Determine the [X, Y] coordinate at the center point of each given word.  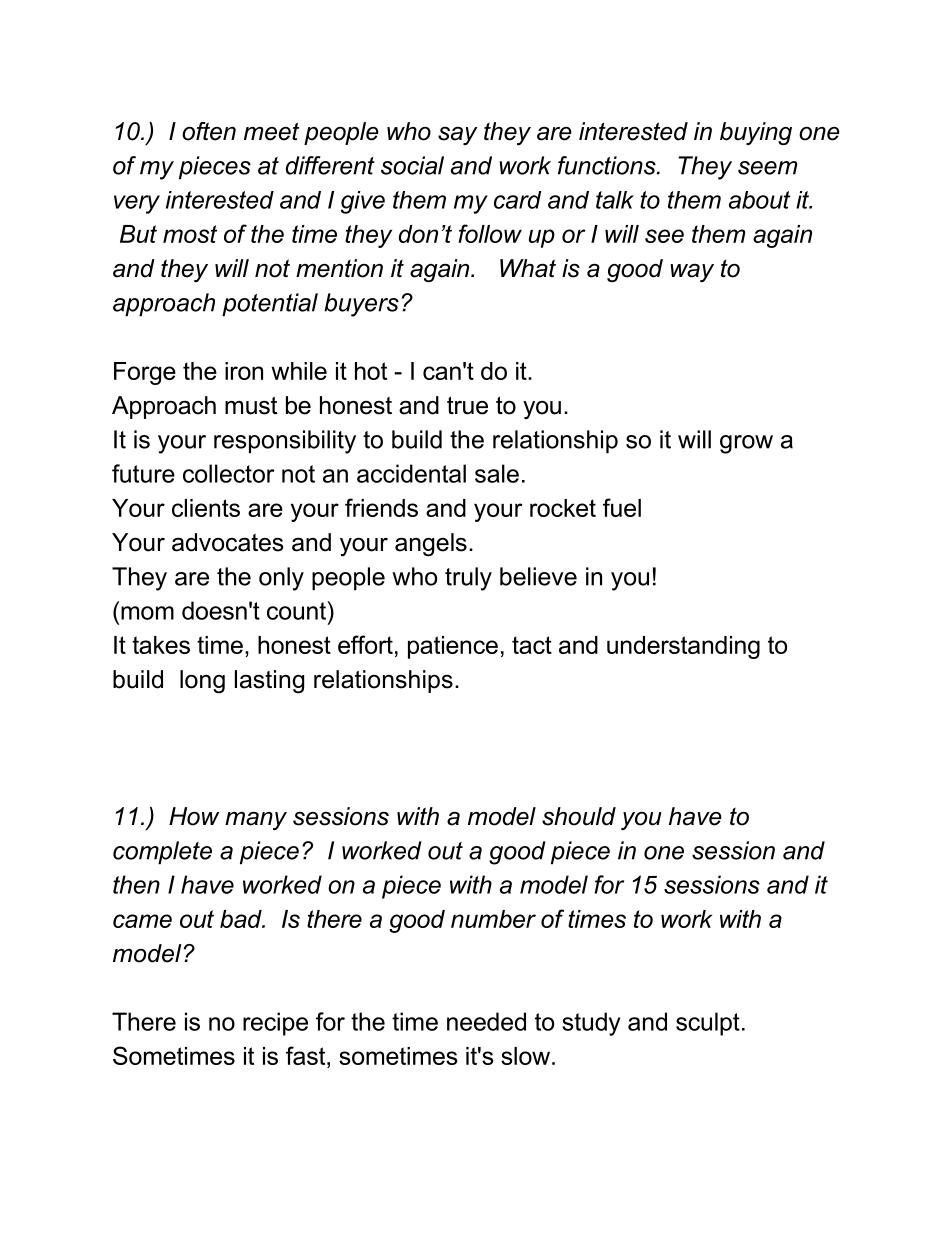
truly [468, 579]
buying [756, 133]
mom [147, 613]
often [209, 131]
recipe [275, 1024]
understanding [683, 647]
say [458, 136]
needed [486, 1021]
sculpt [708, 1024]
